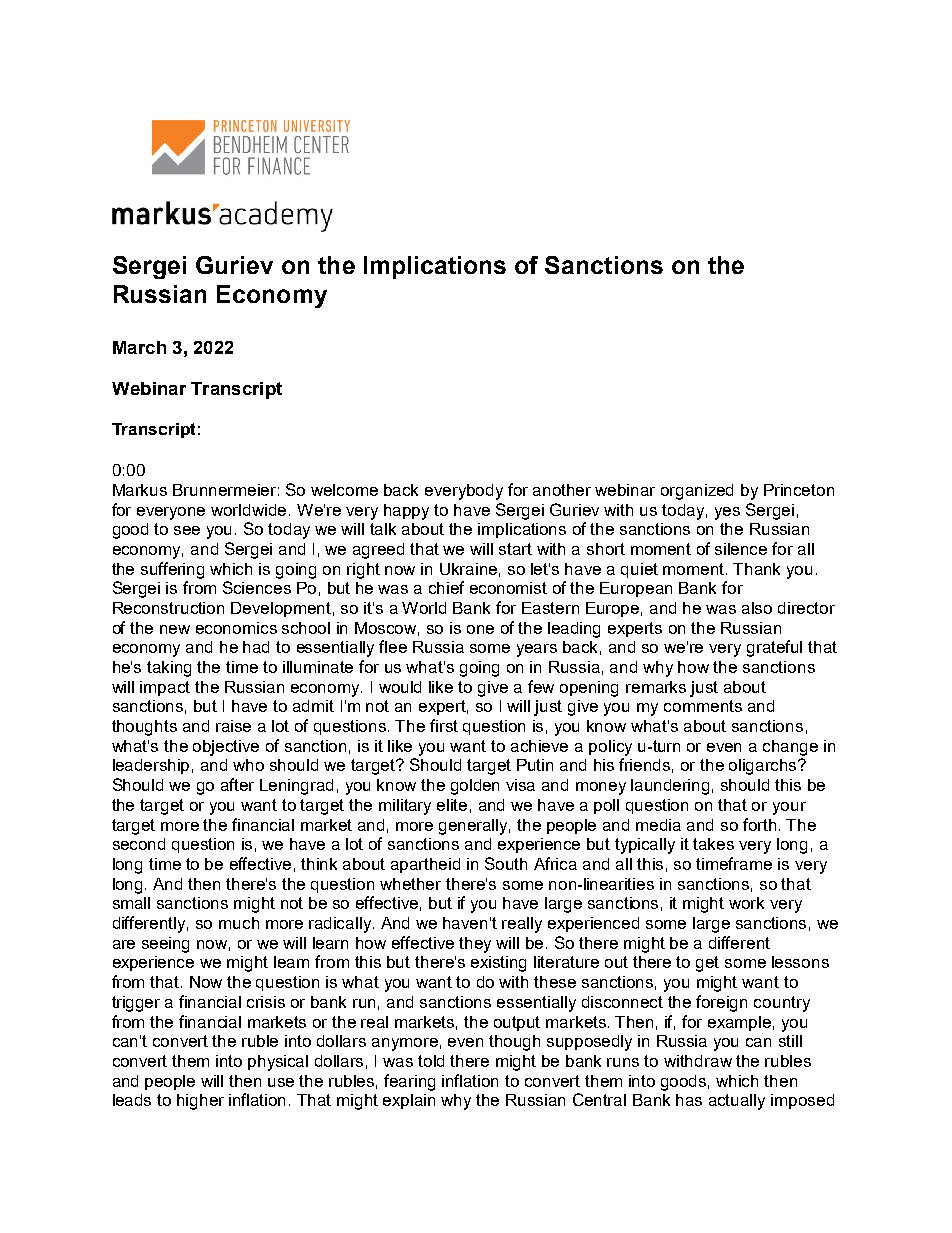  What do you see at coordinates (431, 1061) in the document?
I see `told` at bounding box center [431, 1061].
